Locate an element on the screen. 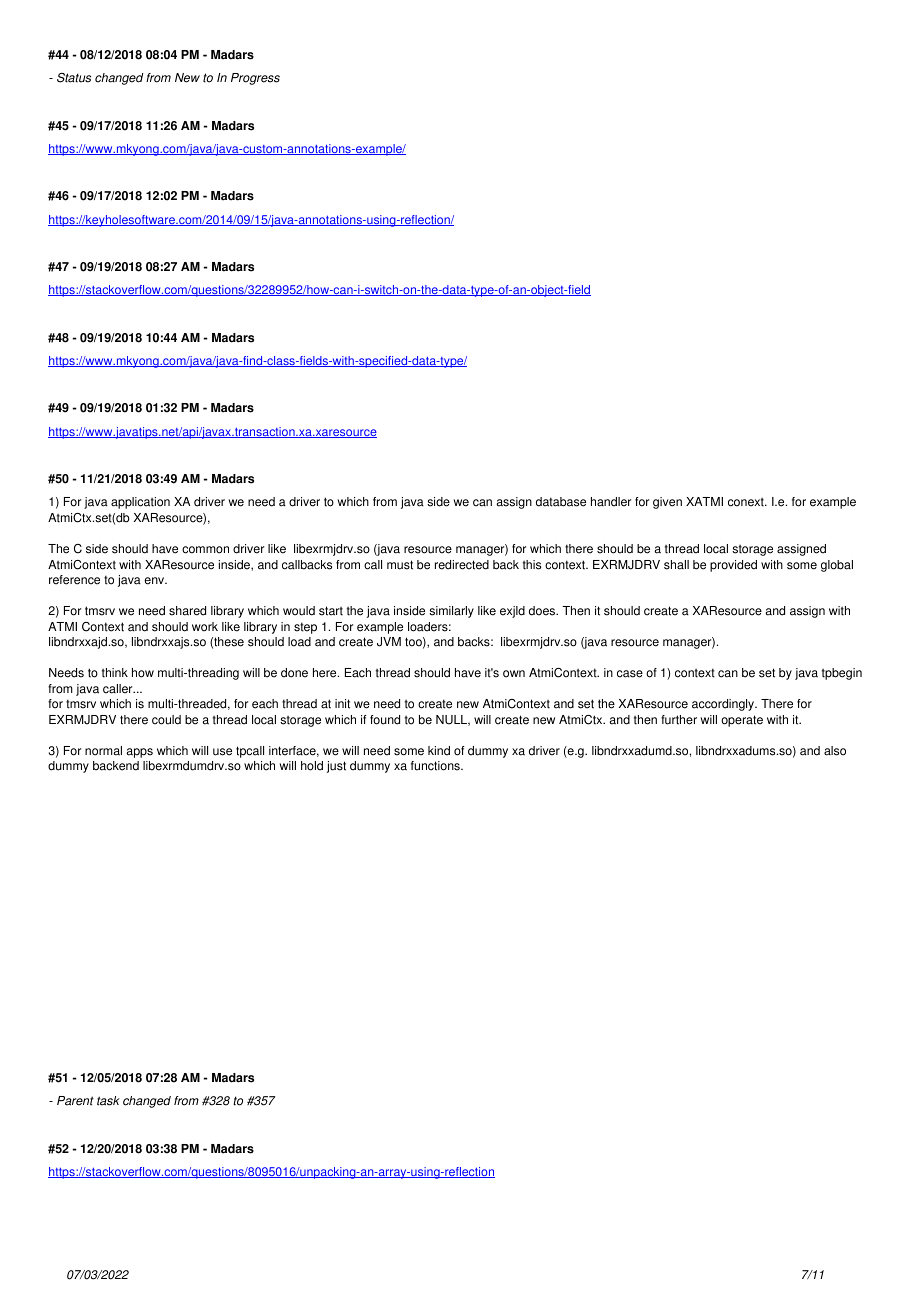 This screenshot has width=924, height=1308. given is located at coordinates (667, 503).
